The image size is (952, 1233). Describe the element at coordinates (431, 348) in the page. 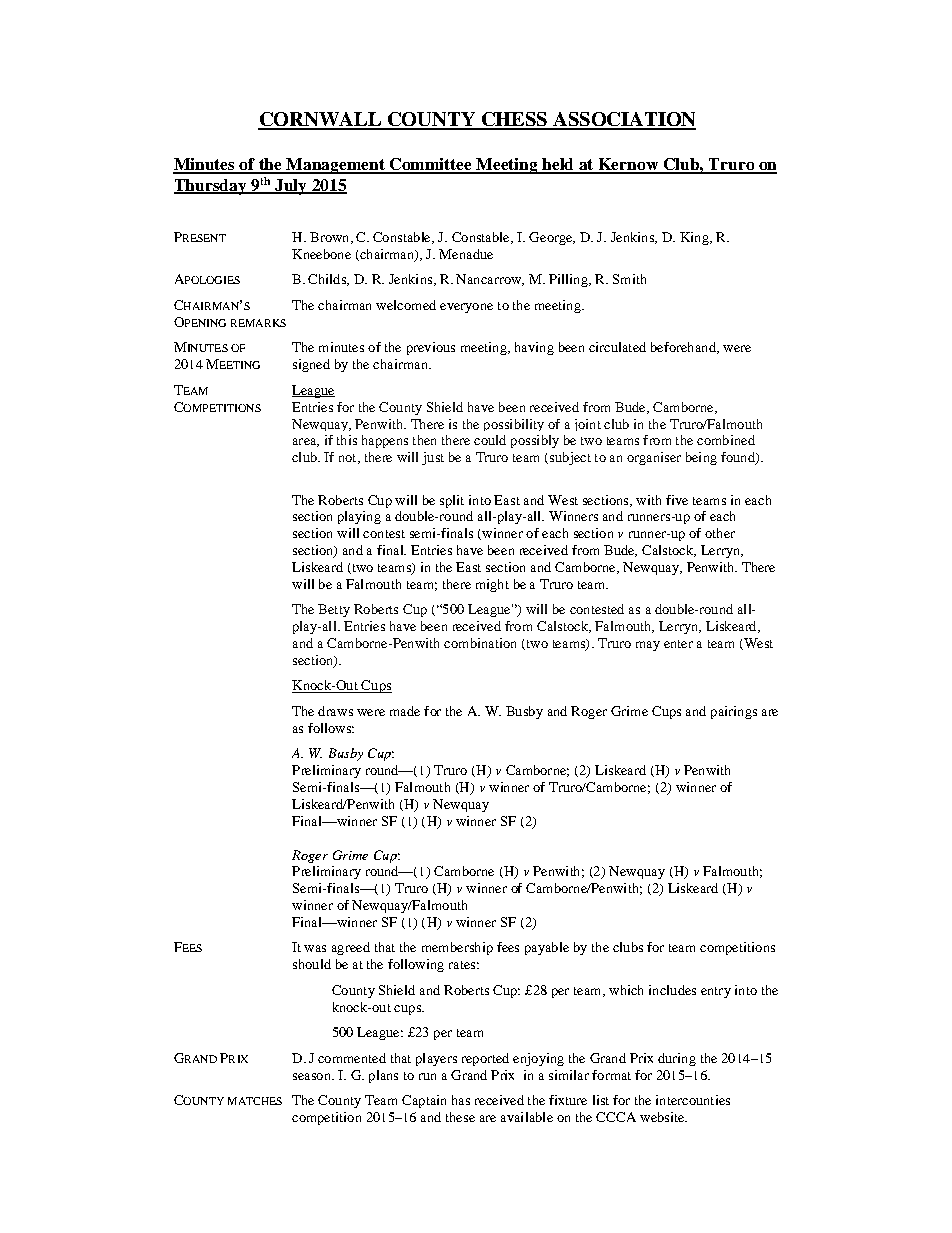

I see `previous` at that location.
